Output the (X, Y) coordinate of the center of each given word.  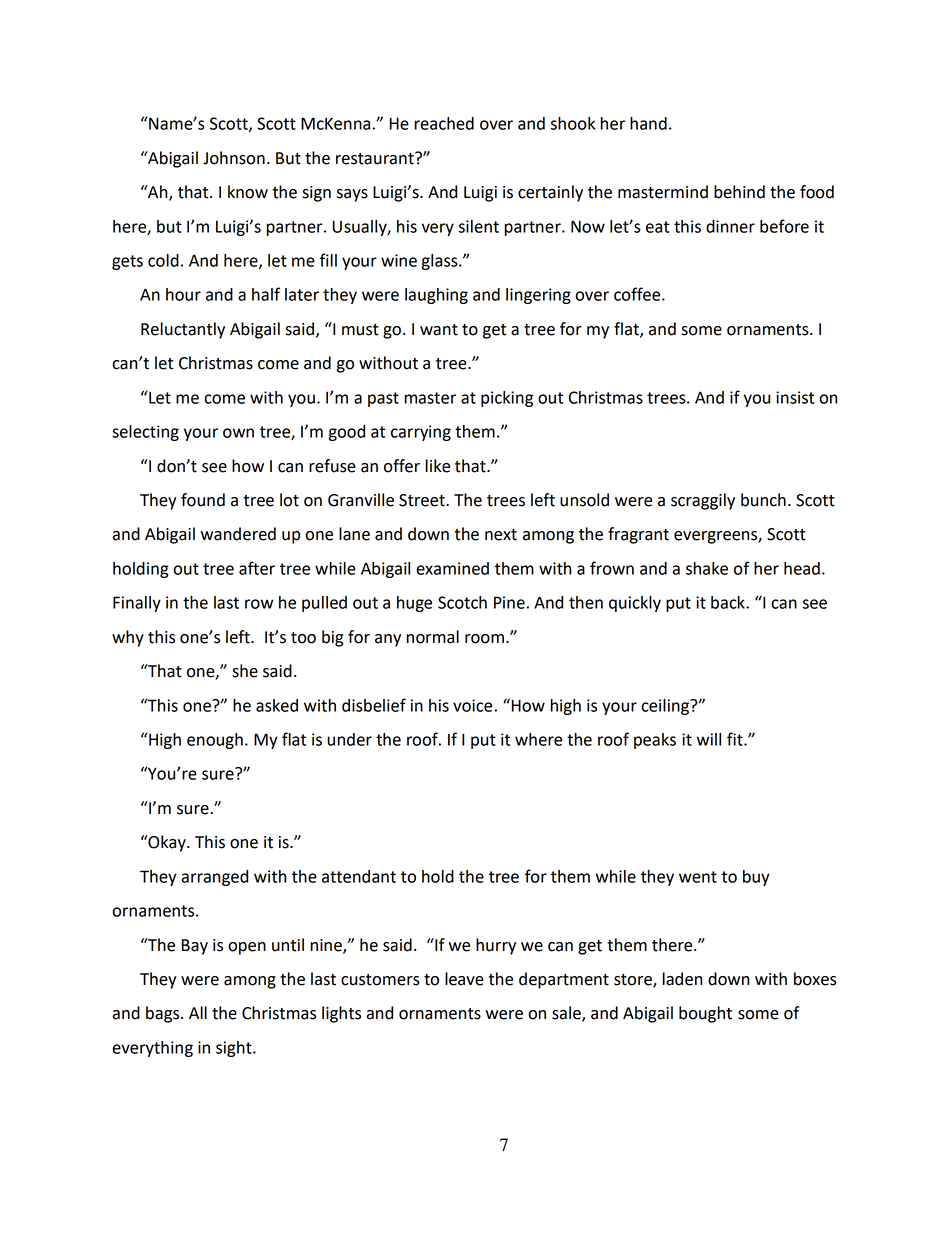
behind (739, 192)
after (257, 568)
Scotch (462, 602)
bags (164, 1014)
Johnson (234, 158)
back (729, 602)
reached (444, 123)
